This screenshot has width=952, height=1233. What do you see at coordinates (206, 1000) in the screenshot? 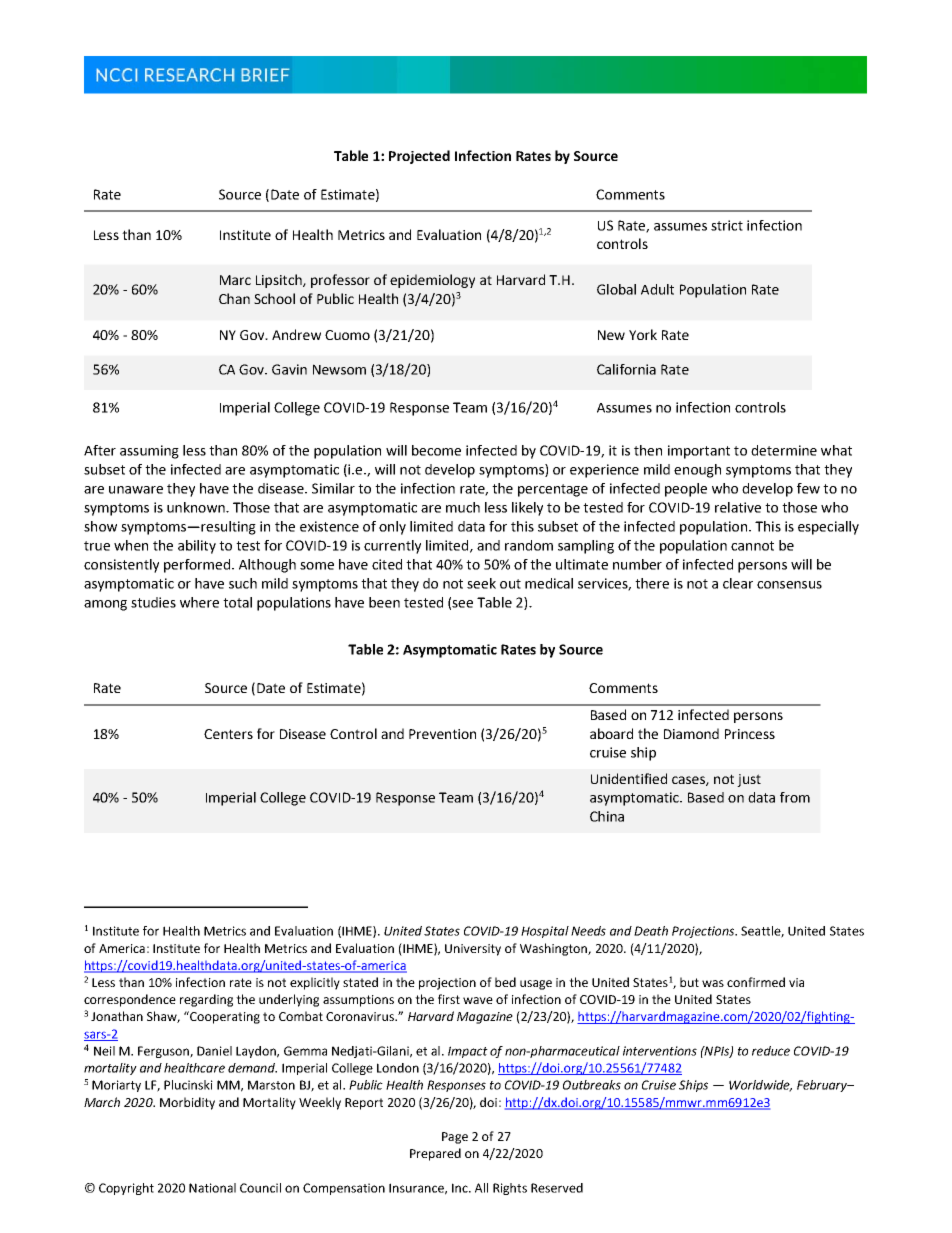
I see `regarding` at bounding box center [206, 1000].
